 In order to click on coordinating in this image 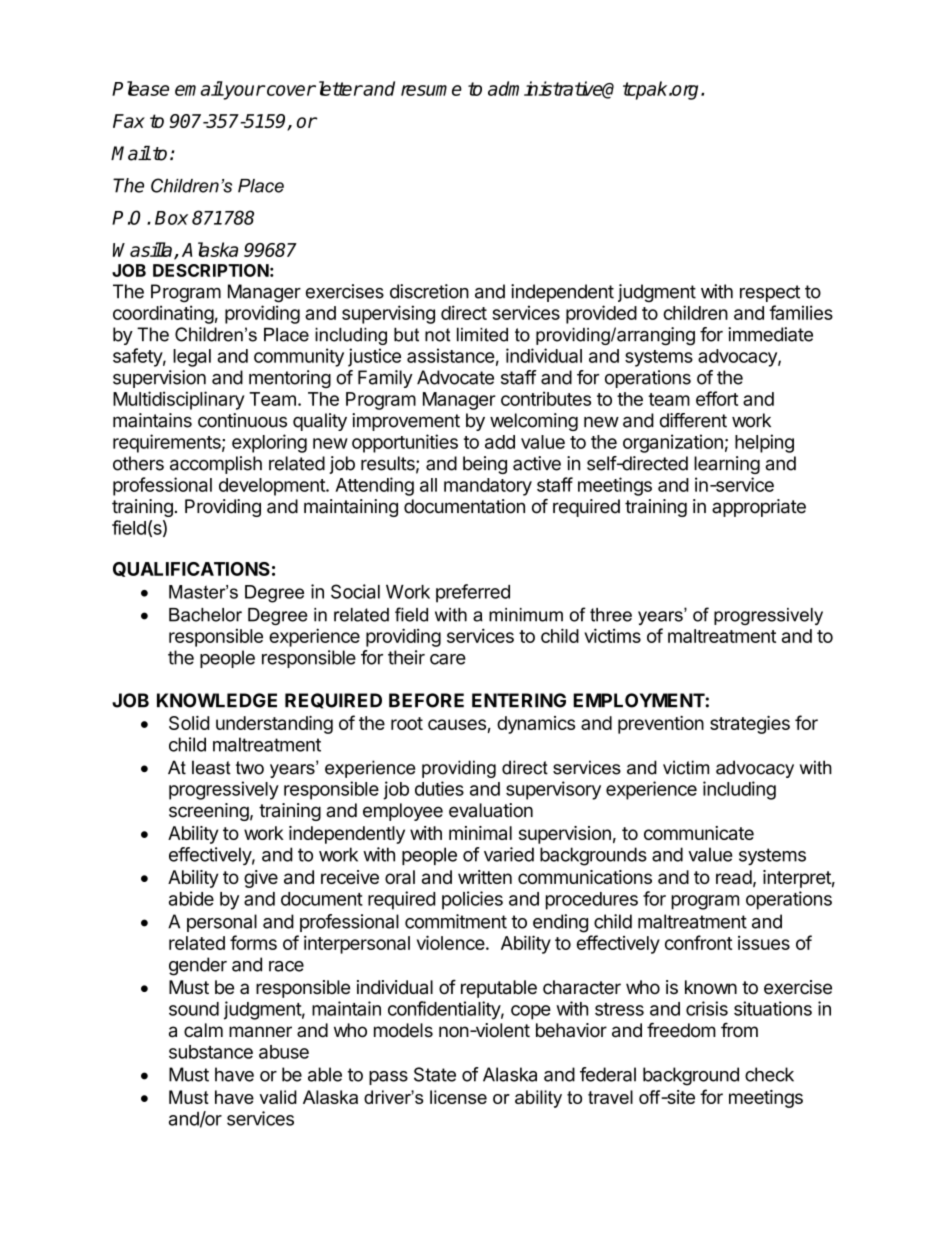, I will do `click(163, 314)`.
